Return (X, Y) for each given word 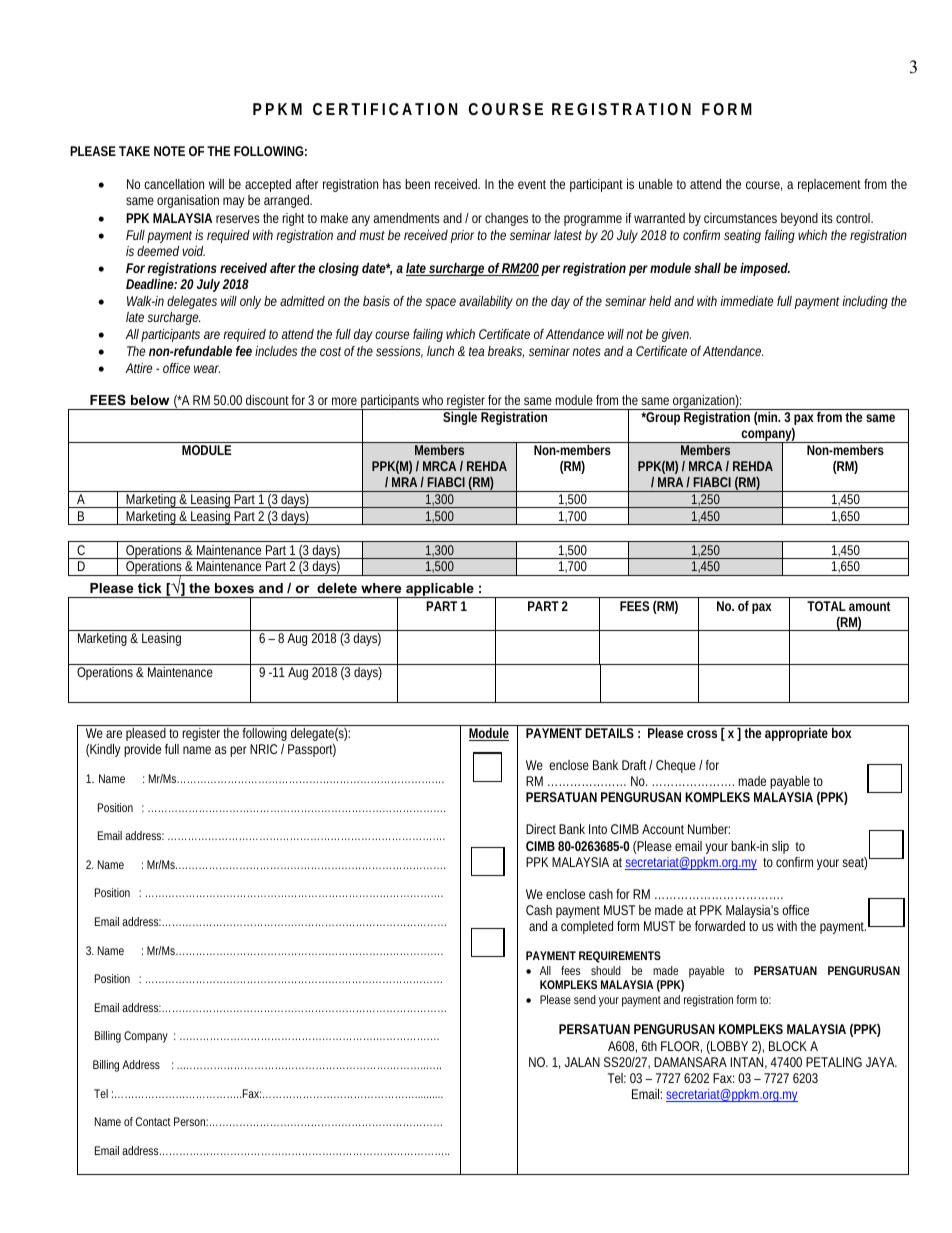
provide (142, 750)
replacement (829, 185)
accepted (268, 187)
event (532, 184)
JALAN (582, 1062)
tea (476, 351)
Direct (541, 829)
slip (780, 847)
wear (207, 369)
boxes (234, 588)
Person (190, 1121)
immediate (747, 301)
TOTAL (826, 606)
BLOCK (788, 1046)
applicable (440, 590)
